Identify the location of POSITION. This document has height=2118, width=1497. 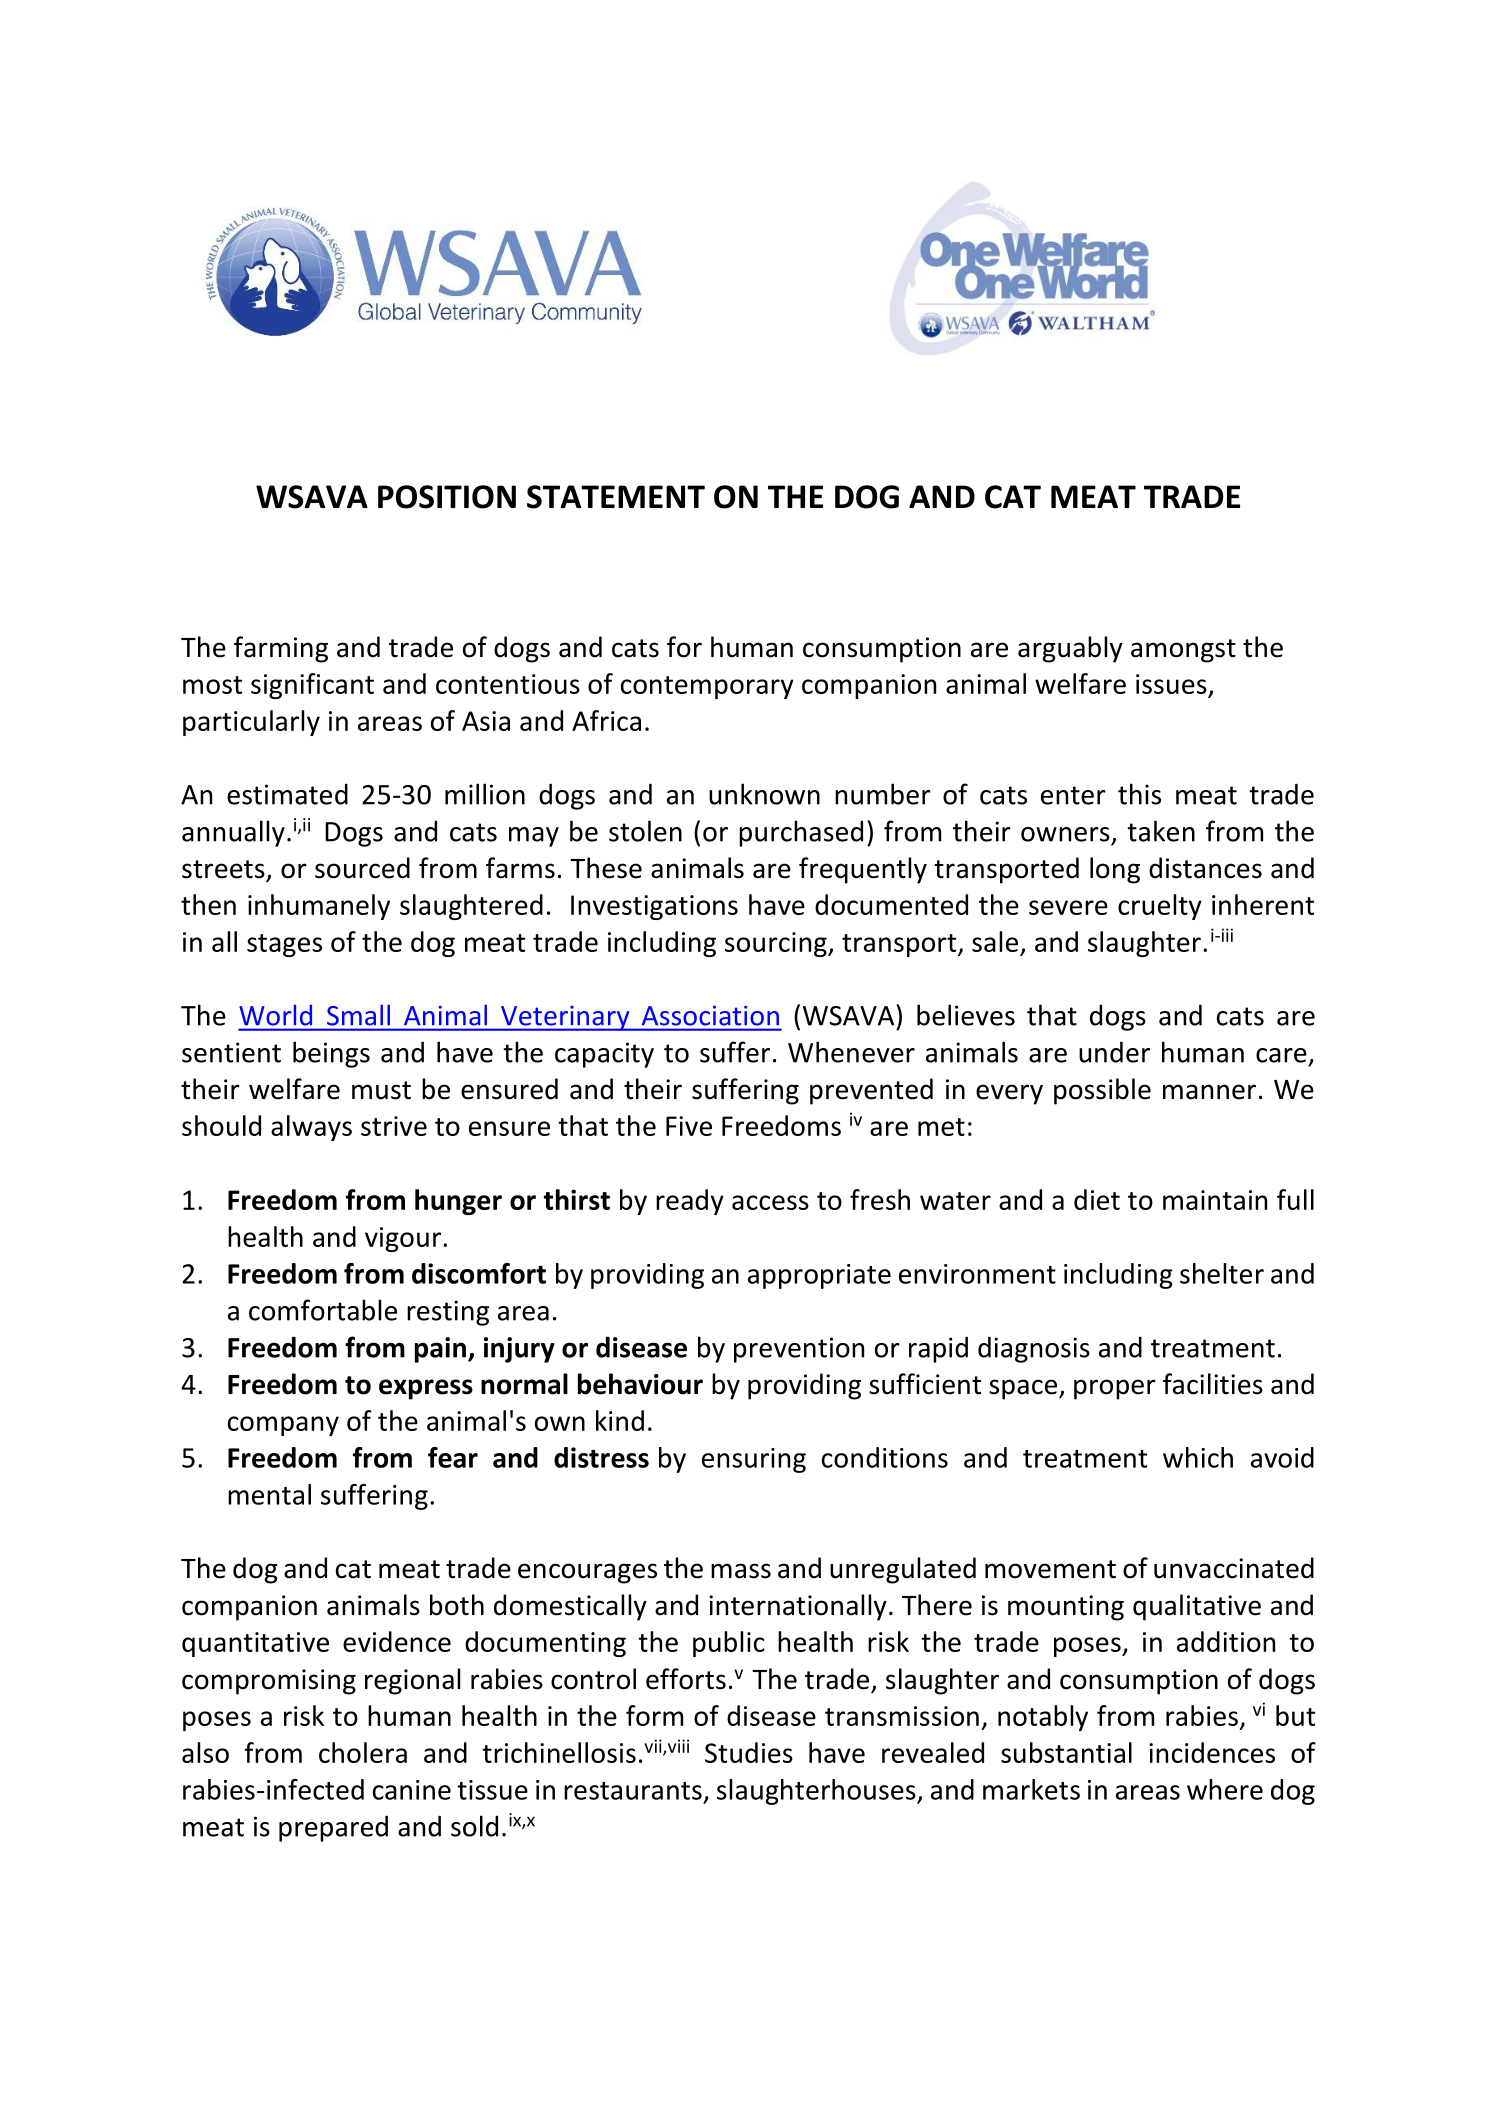
(447, 497).
